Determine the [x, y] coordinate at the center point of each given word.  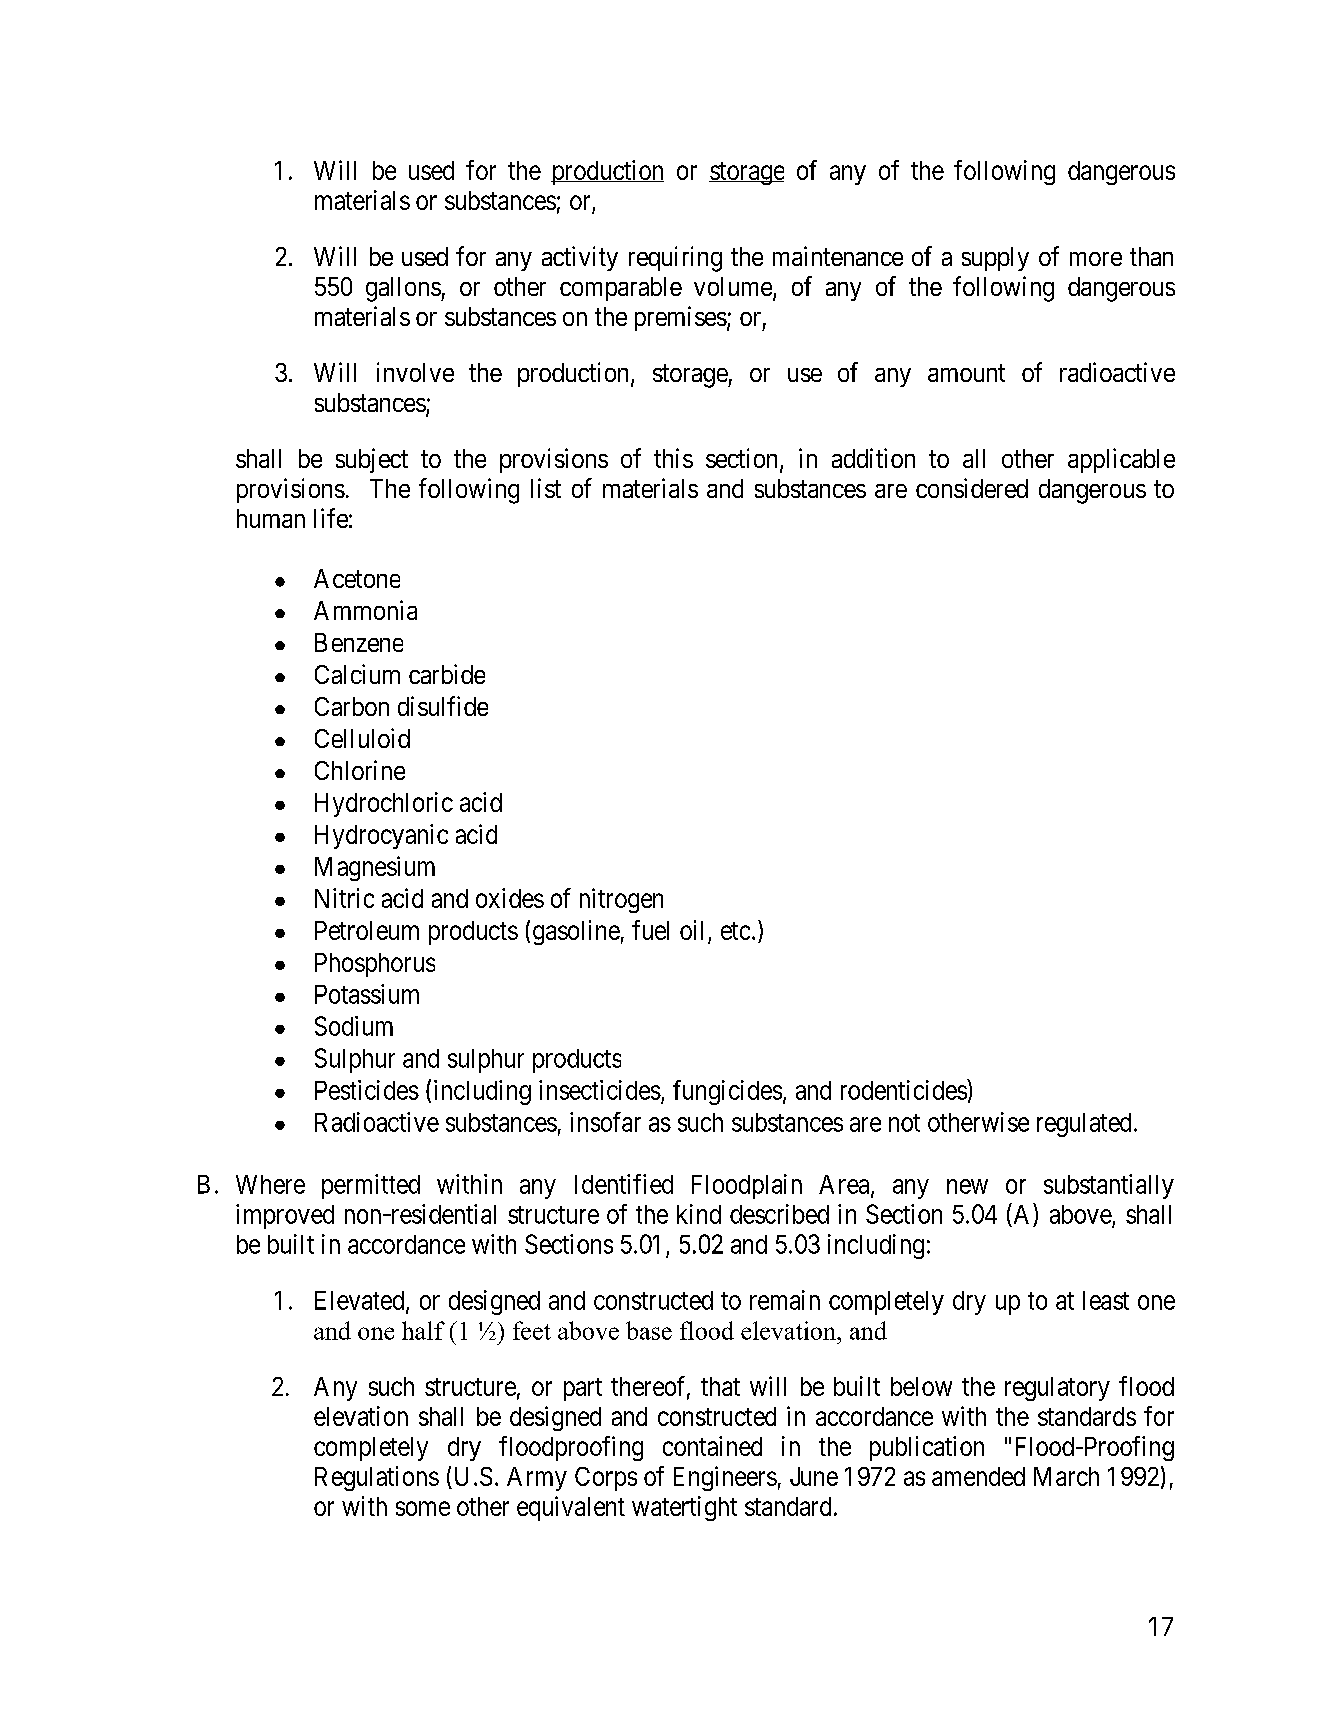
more [1096, 259]
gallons [404, 289]
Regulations [377, 1478]
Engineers [725, 1478]
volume [734, 288]
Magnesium [375, 868]
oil [691, 930]
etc [735, 931]
